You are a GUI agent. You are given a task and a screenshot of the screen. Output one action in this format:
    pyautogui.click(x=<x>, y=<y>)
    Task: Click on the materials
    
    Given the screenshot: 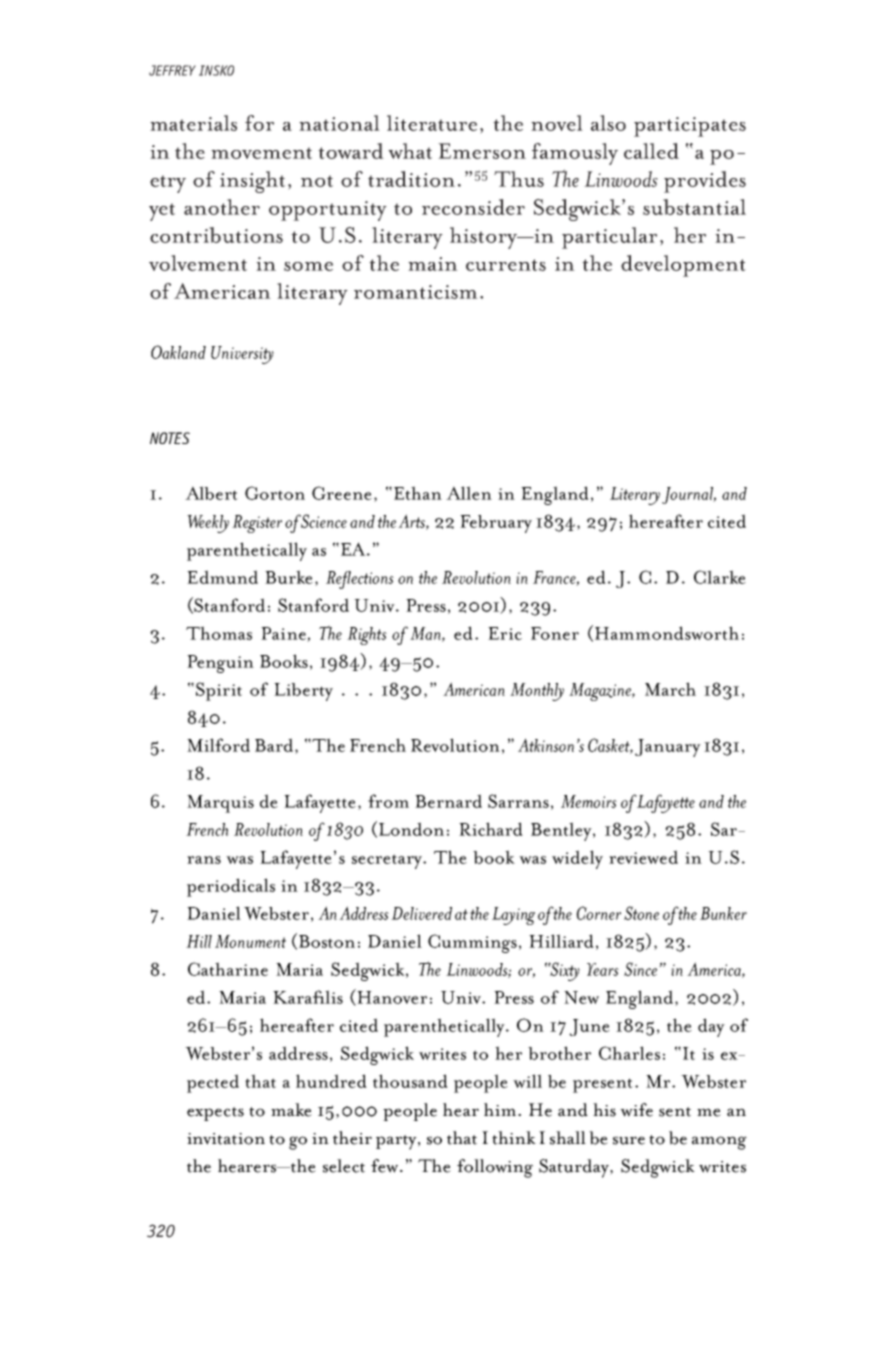 What is the action you would take?
    pyautogui.click(x=193, y=123)
